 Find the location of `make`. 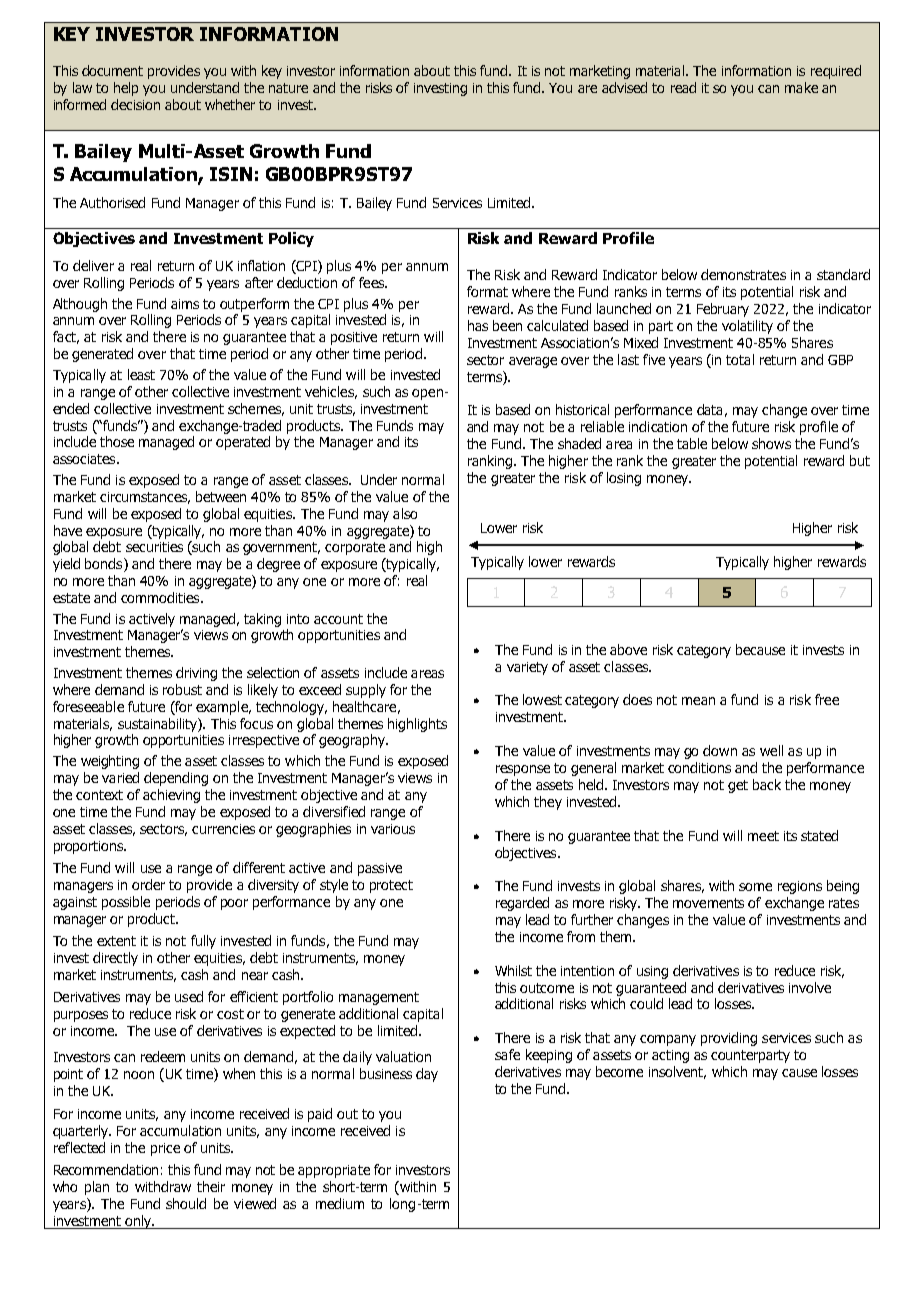

make is located at coordinates (801, 87).
